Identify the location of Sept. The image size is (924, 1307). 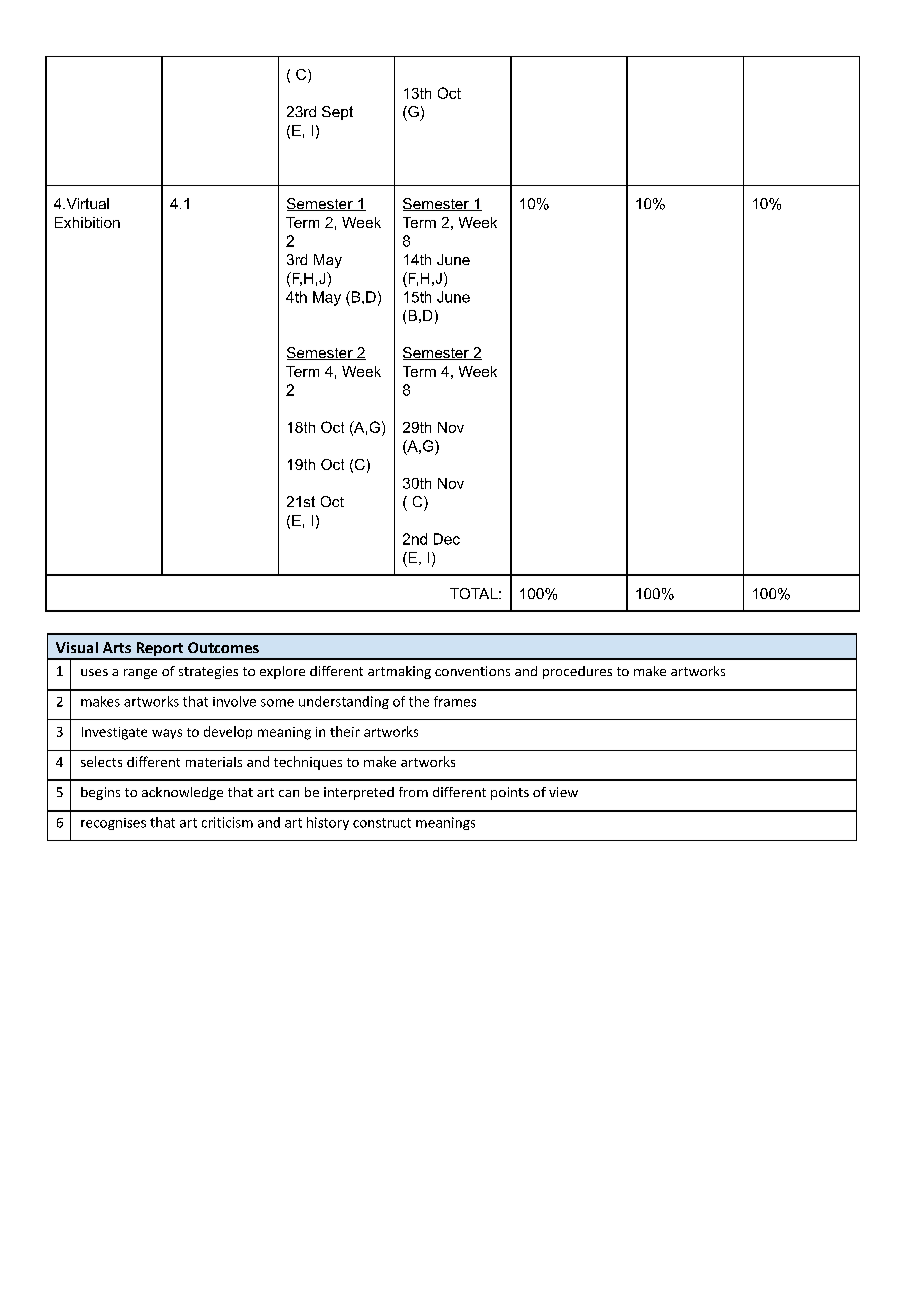
(337, 113).
